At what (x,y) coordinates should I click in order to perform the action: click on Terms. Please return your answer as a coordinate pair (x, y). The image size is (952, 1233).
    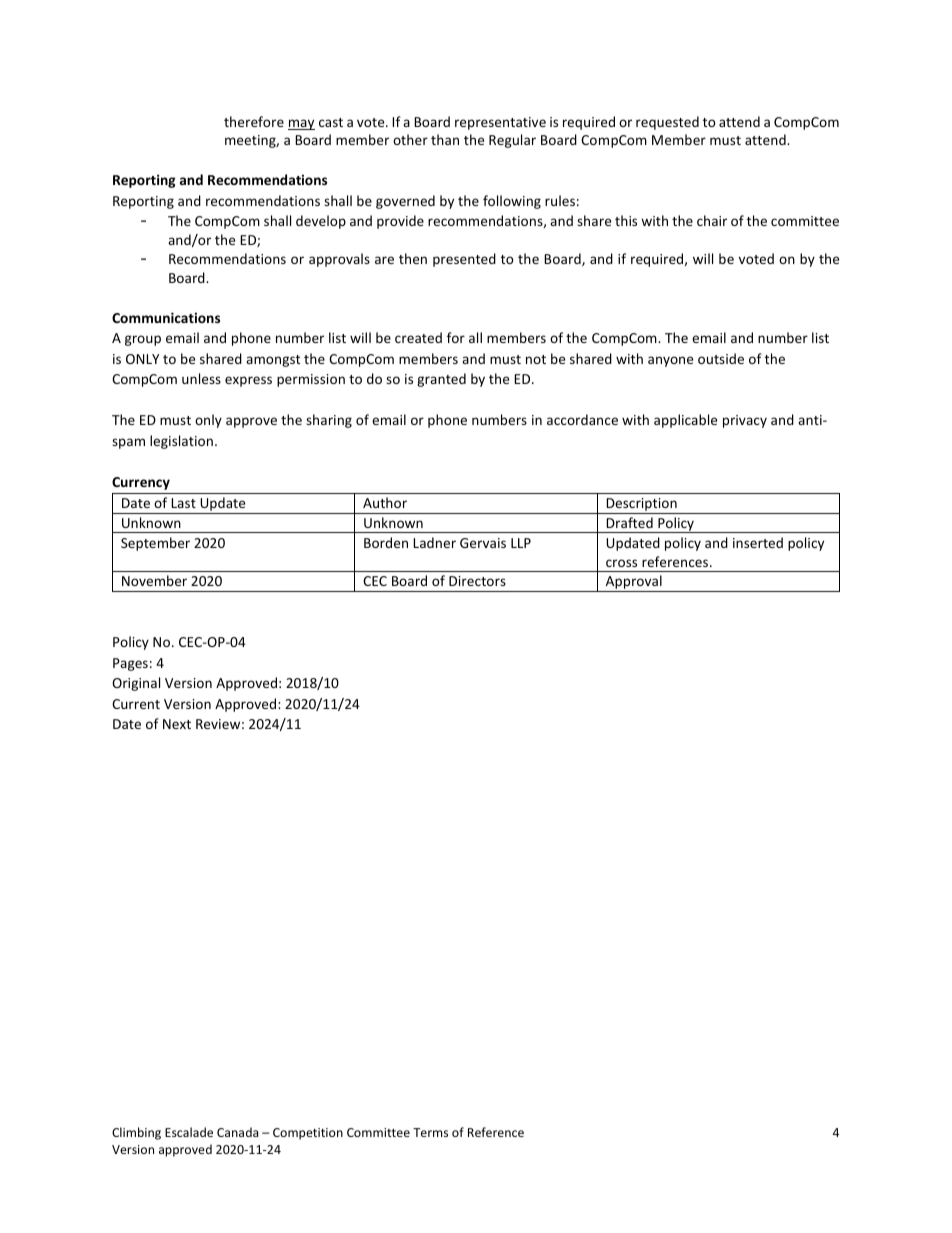
    Looking at the image, I should click on (430, 1132).
